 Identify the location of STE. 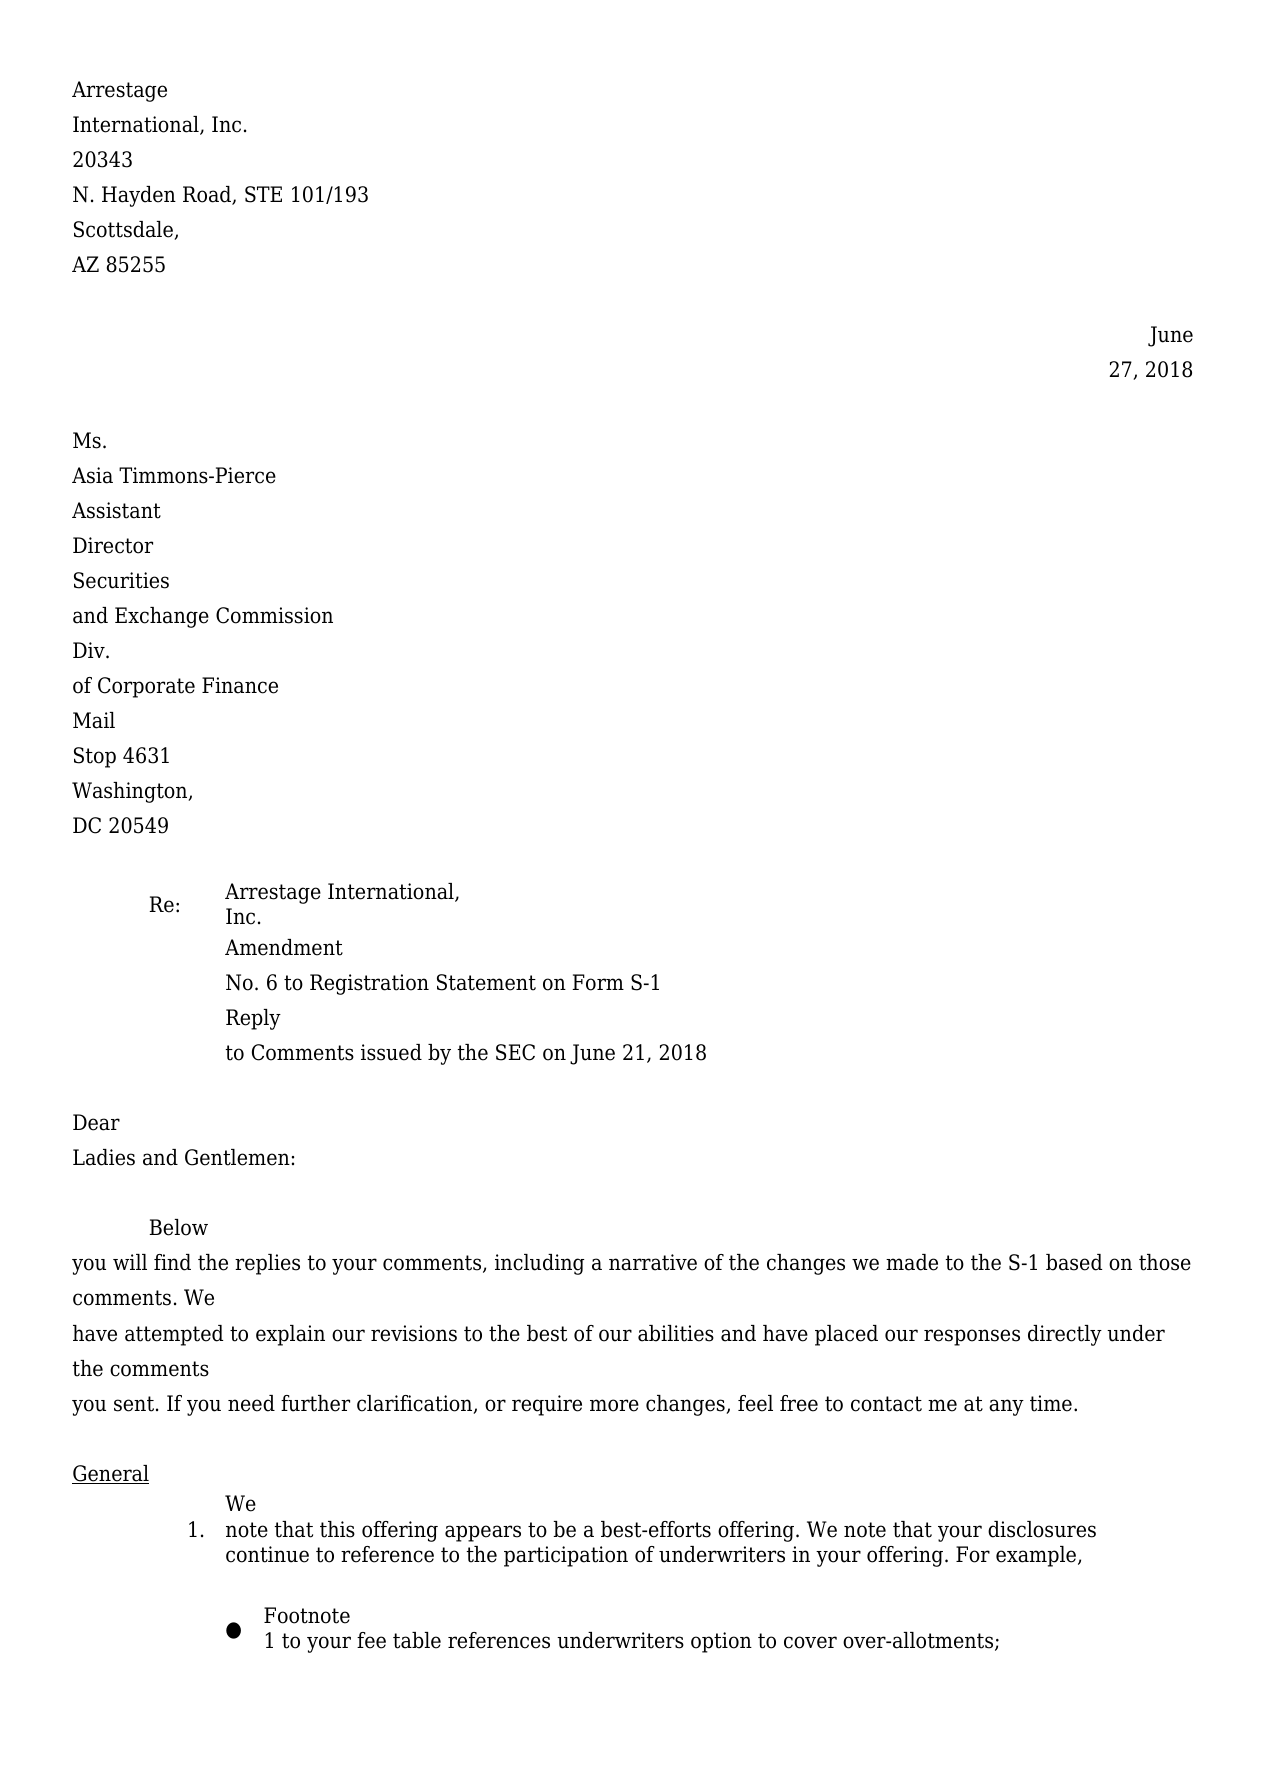
(263, 194).
